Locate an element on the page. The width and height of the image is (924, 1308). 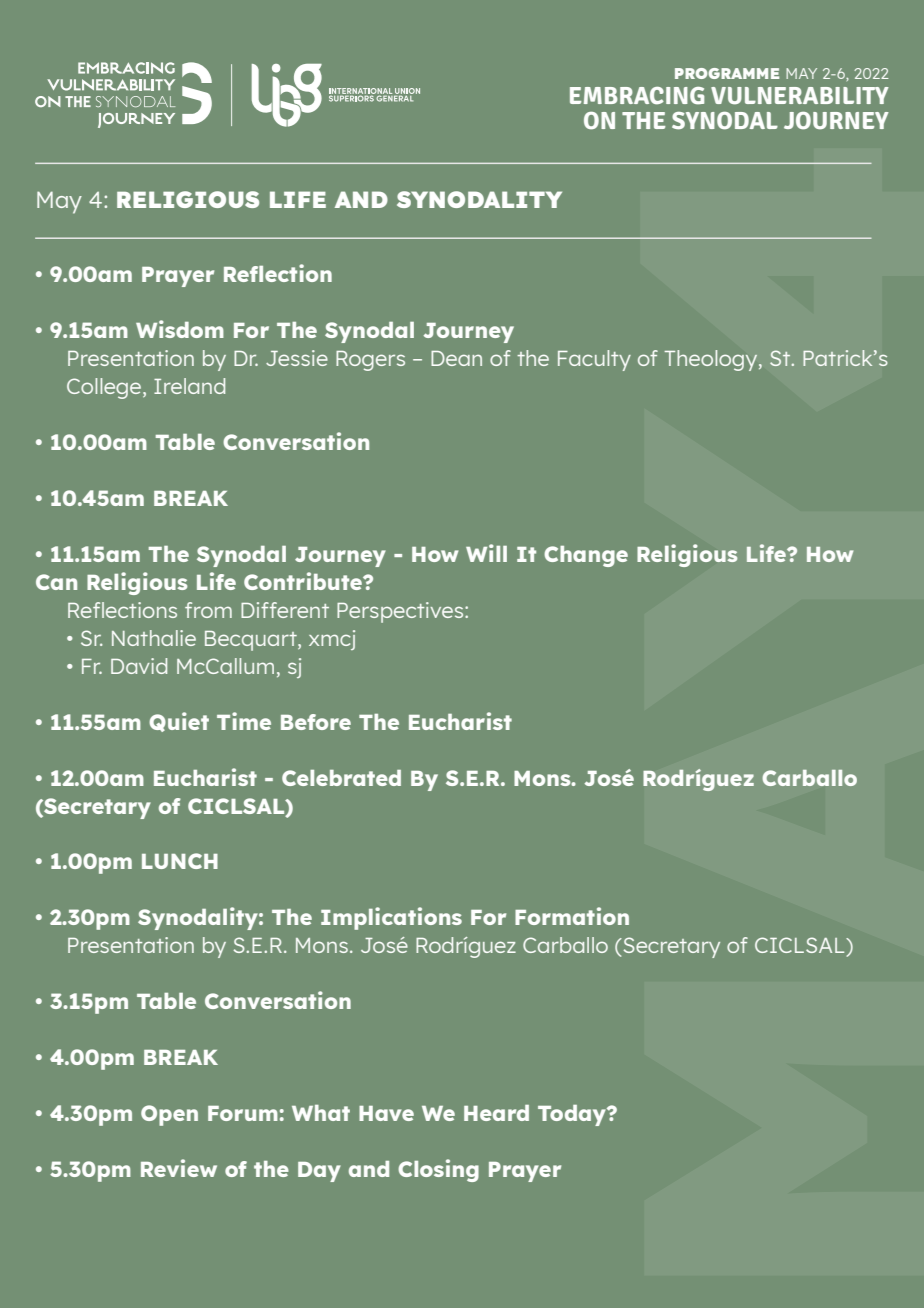
EMBRACING is located at coordinates (637, 96).
